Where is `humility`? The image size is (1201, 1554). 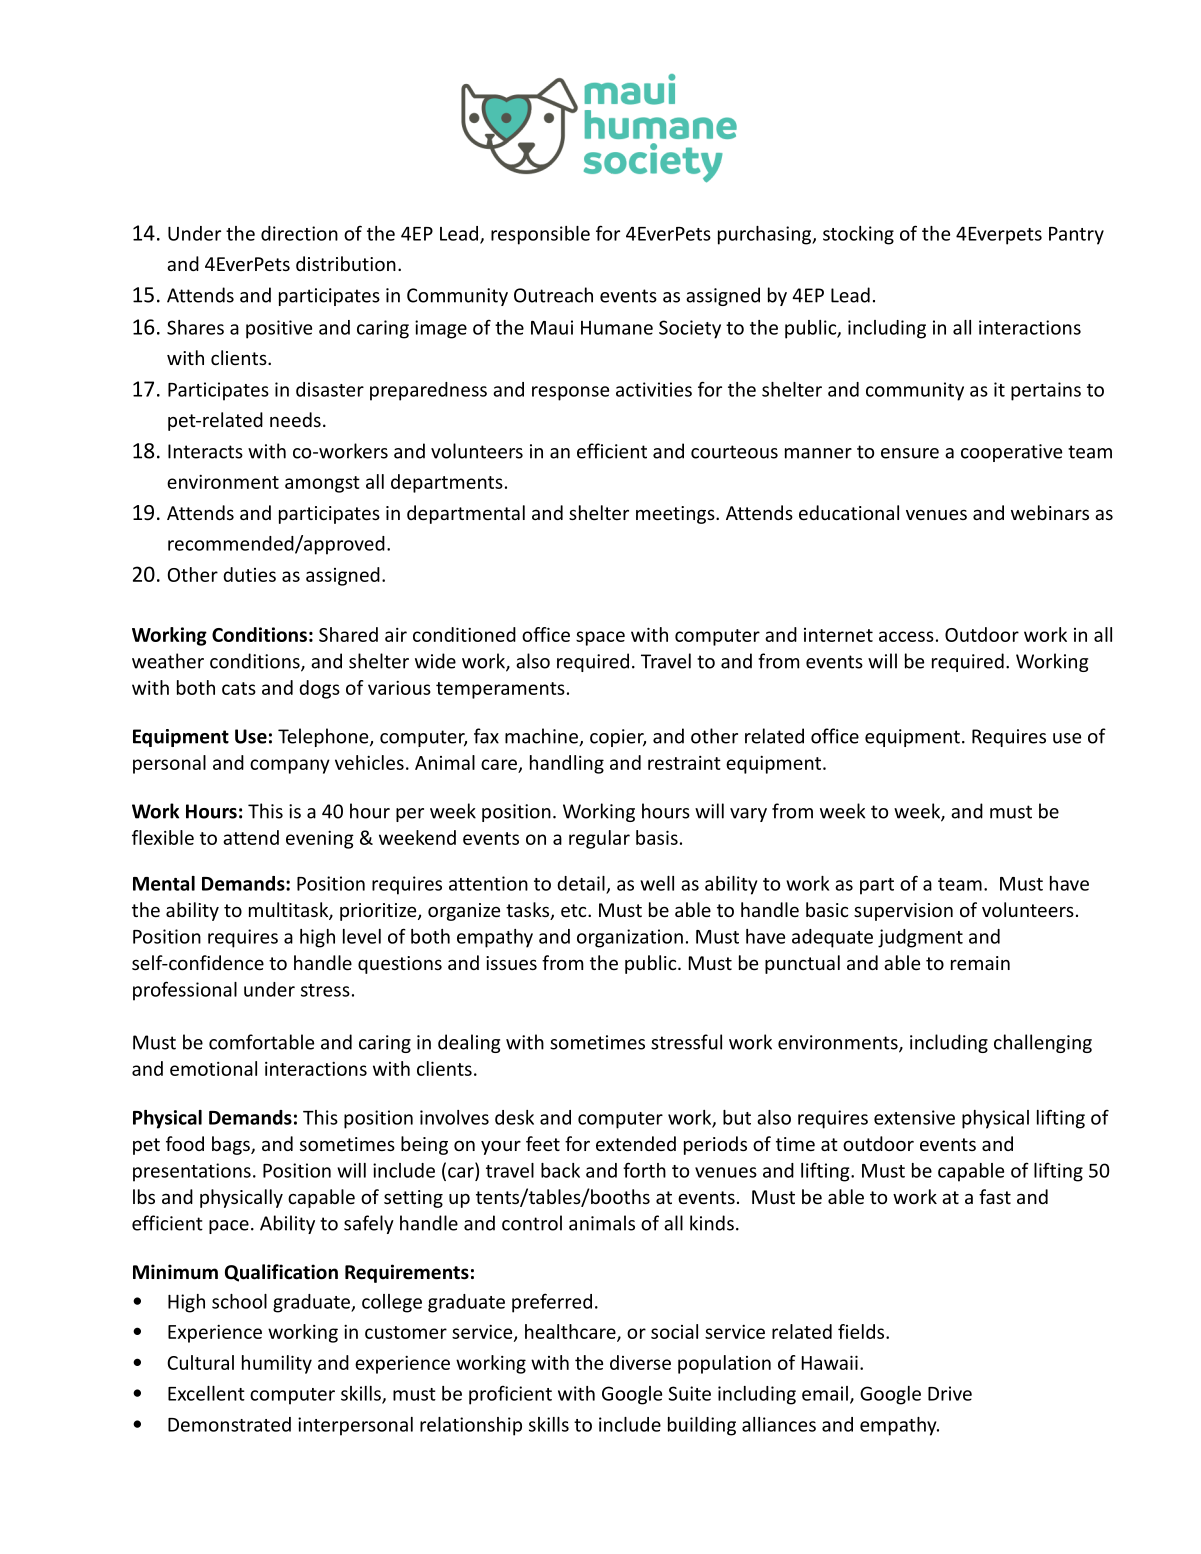 humility is located at coordinates (277, 1364).
